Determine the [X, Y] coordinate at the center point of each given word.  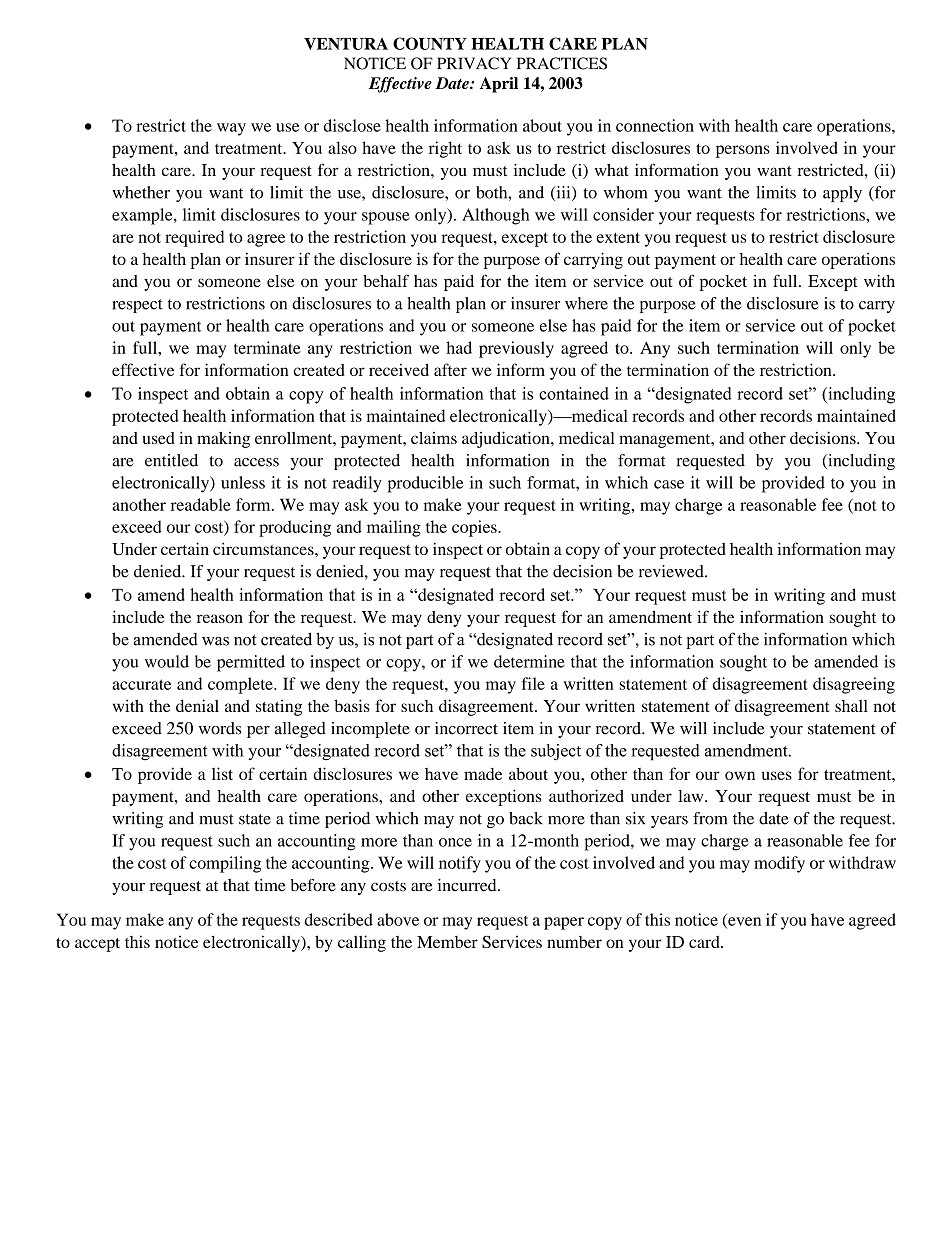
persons [743, 151]
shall [851, 706]
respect [138, 306]
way [231, 129]
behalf [386, 280]
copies [475, 528]
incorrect [466, 728]
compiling [225, 864]
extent [618, 237]
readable [201, 504]
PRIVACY [474, 63]
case [669, 484]
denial [197, 705]
